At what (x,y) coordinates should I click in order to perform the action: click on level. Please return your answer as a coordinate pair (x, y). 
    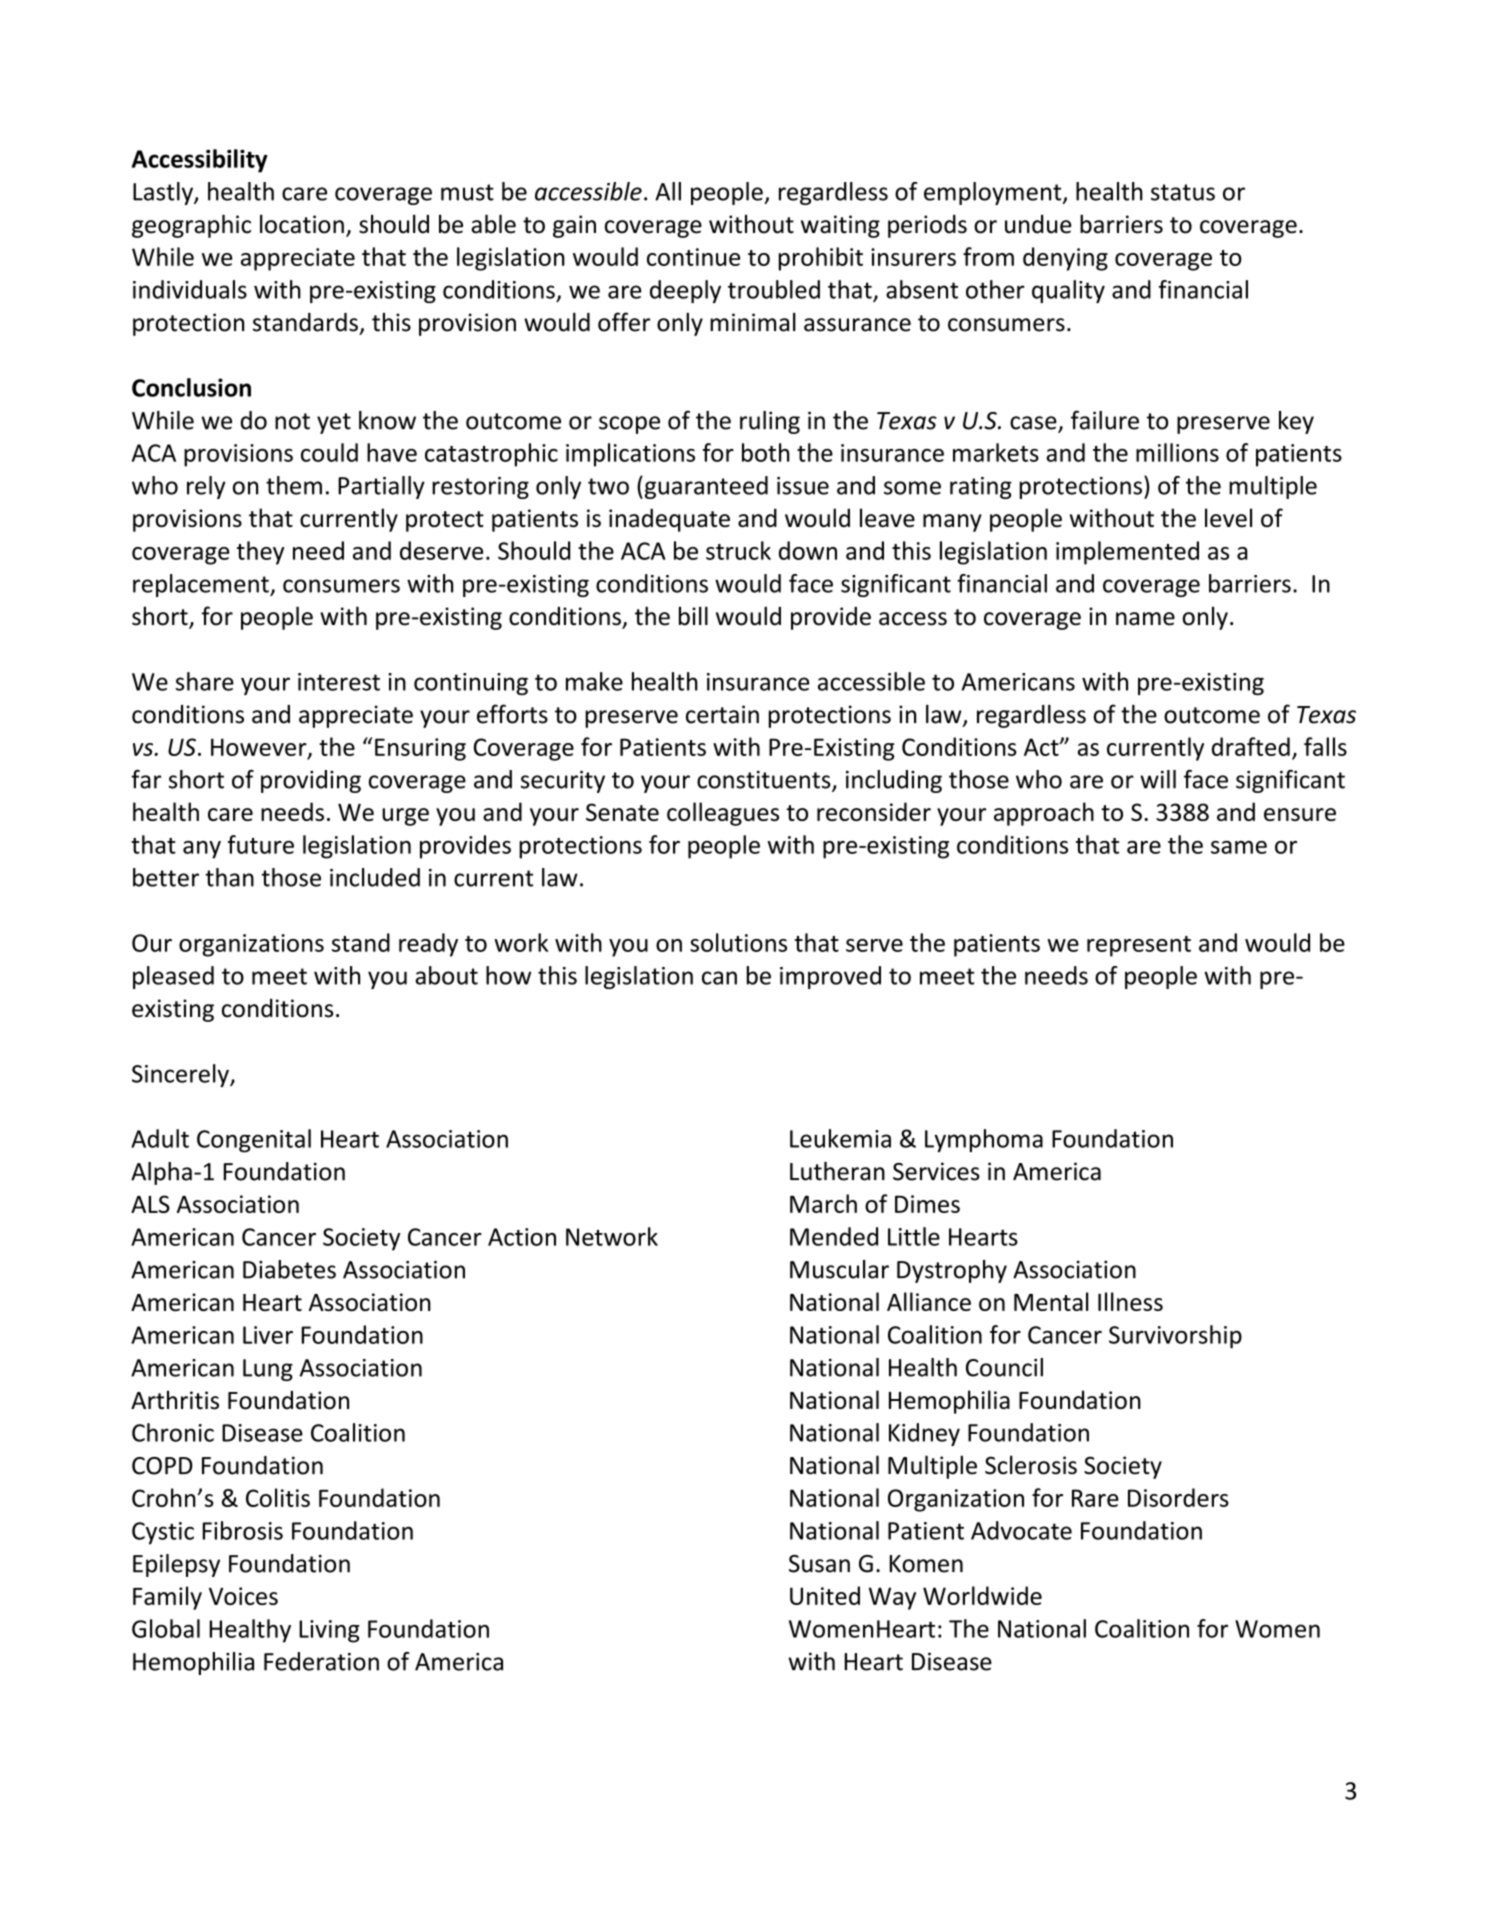
    Looking at the image, I should click on (1228, 517).
